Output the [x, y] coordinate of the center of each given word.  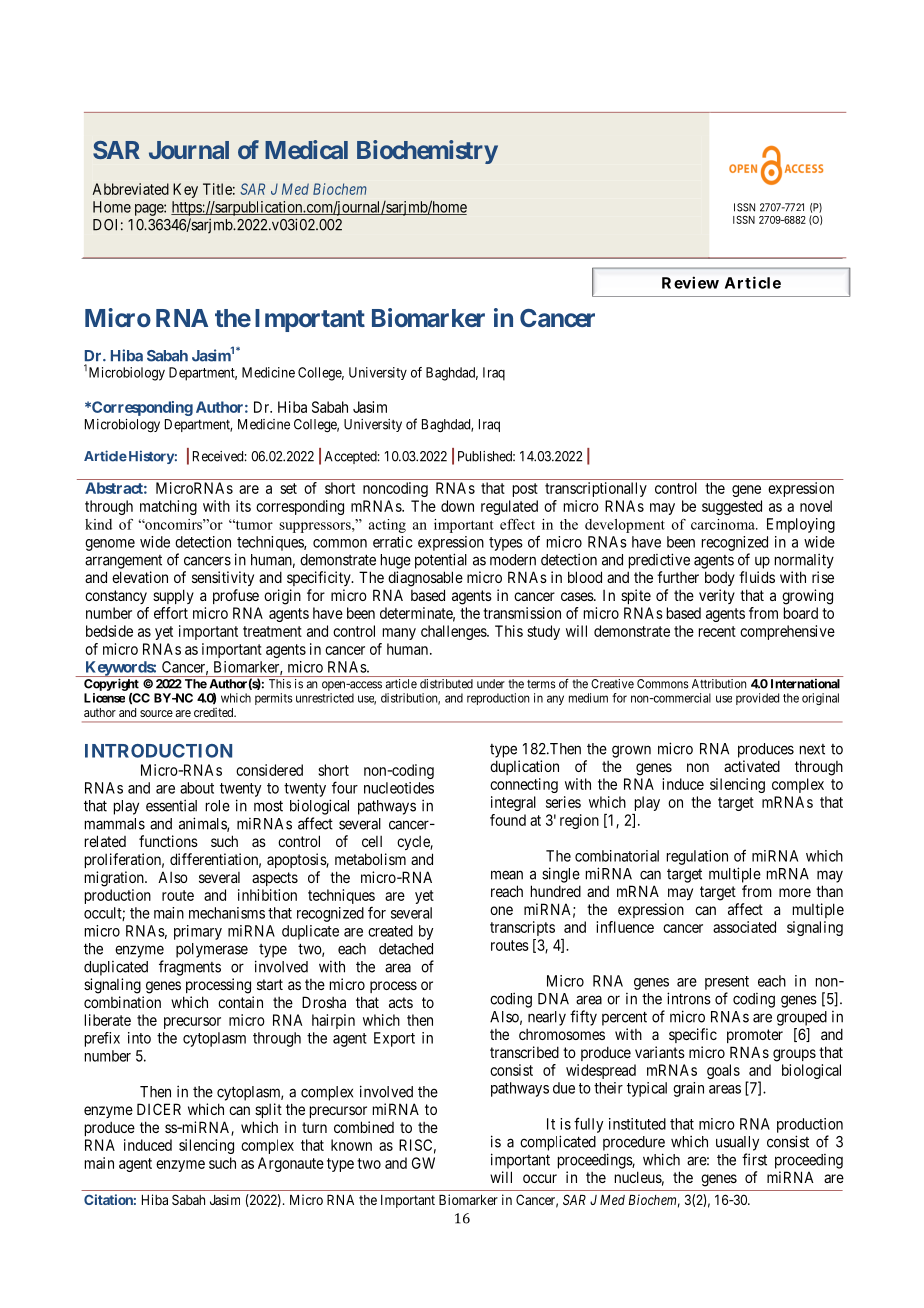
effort [171, 613]
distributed [446, 684]
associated [744, 927]
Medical [306, 149]
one [501, 910]
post [525, 490]
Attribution [719, 684]
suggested [732, 507]
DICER [159, 1109]
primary [198, 932]
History [150, 457]
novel [816, 506]
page [150, 210]
